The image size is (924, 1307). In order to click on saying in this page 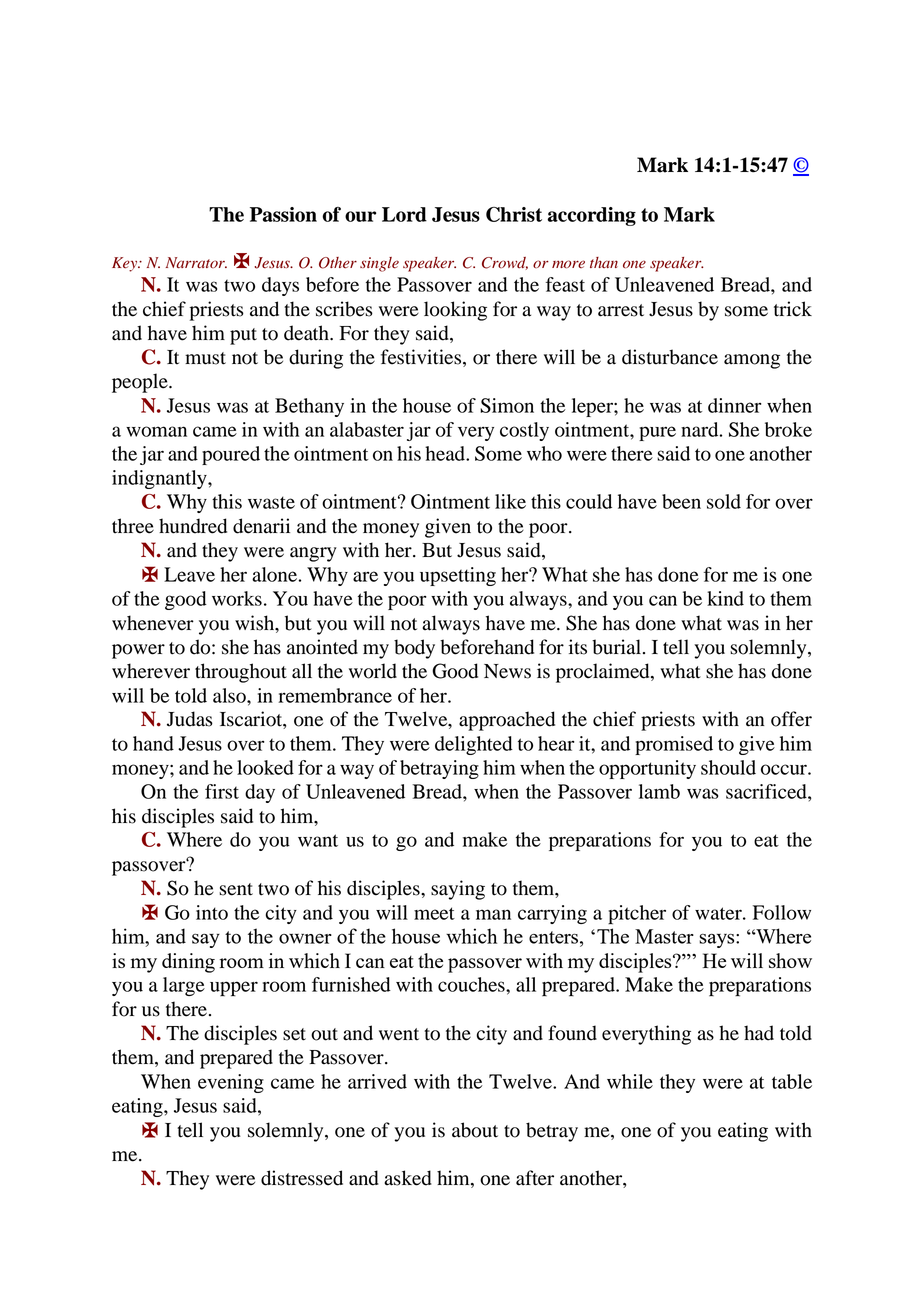, I will do `click(458, 890)`.
